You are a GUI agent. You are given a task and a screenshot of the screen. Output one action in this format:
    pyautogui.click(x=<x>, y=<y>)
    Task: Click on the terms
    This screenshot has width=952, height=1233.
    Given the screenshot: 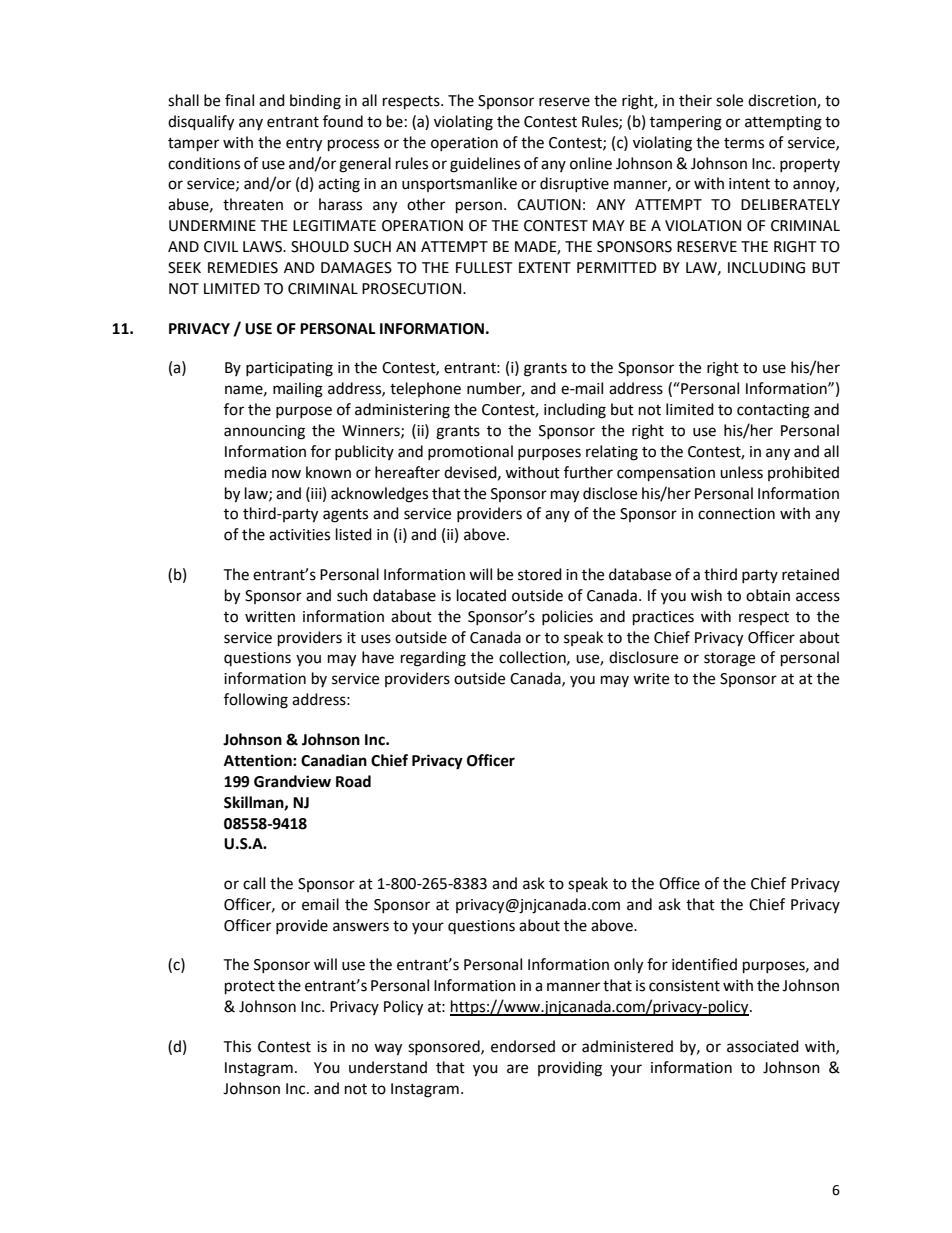 What is the action you would take?
    pyautogui.click(x=744, y=143)
